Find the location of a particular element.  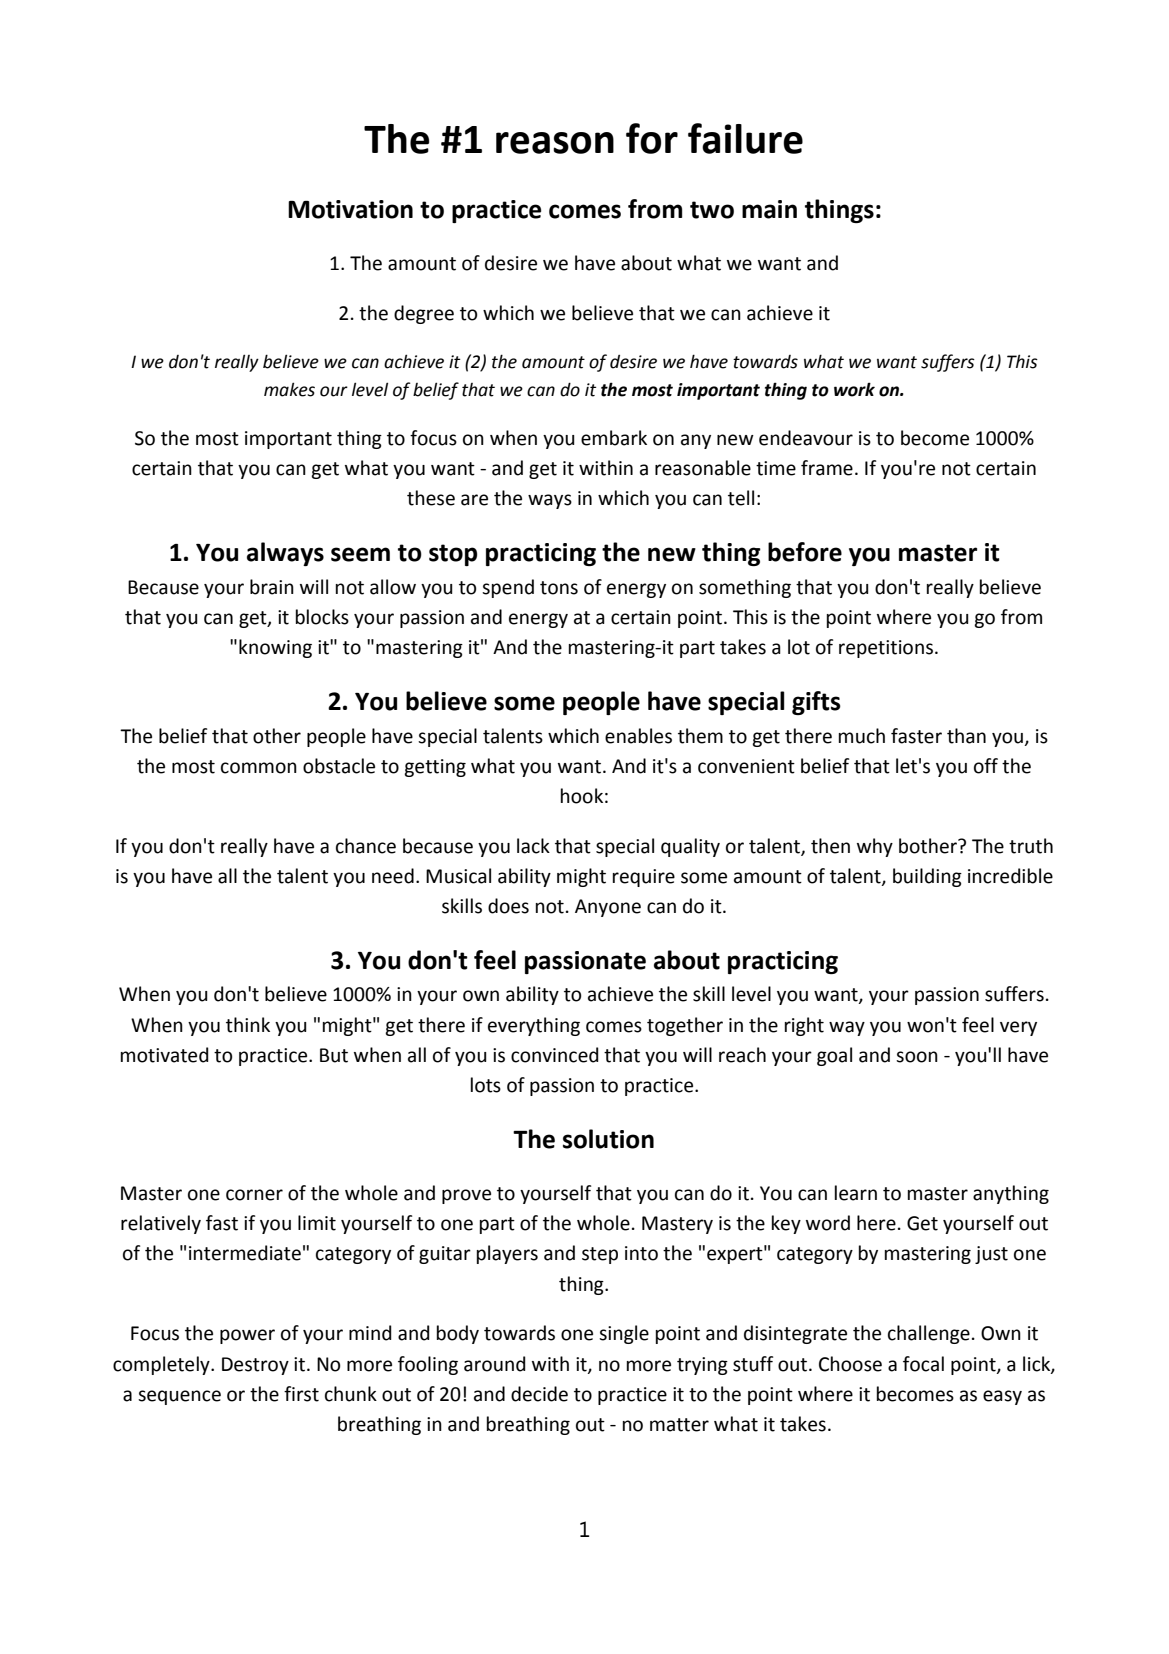

main is located at coordinates (769, 209).
